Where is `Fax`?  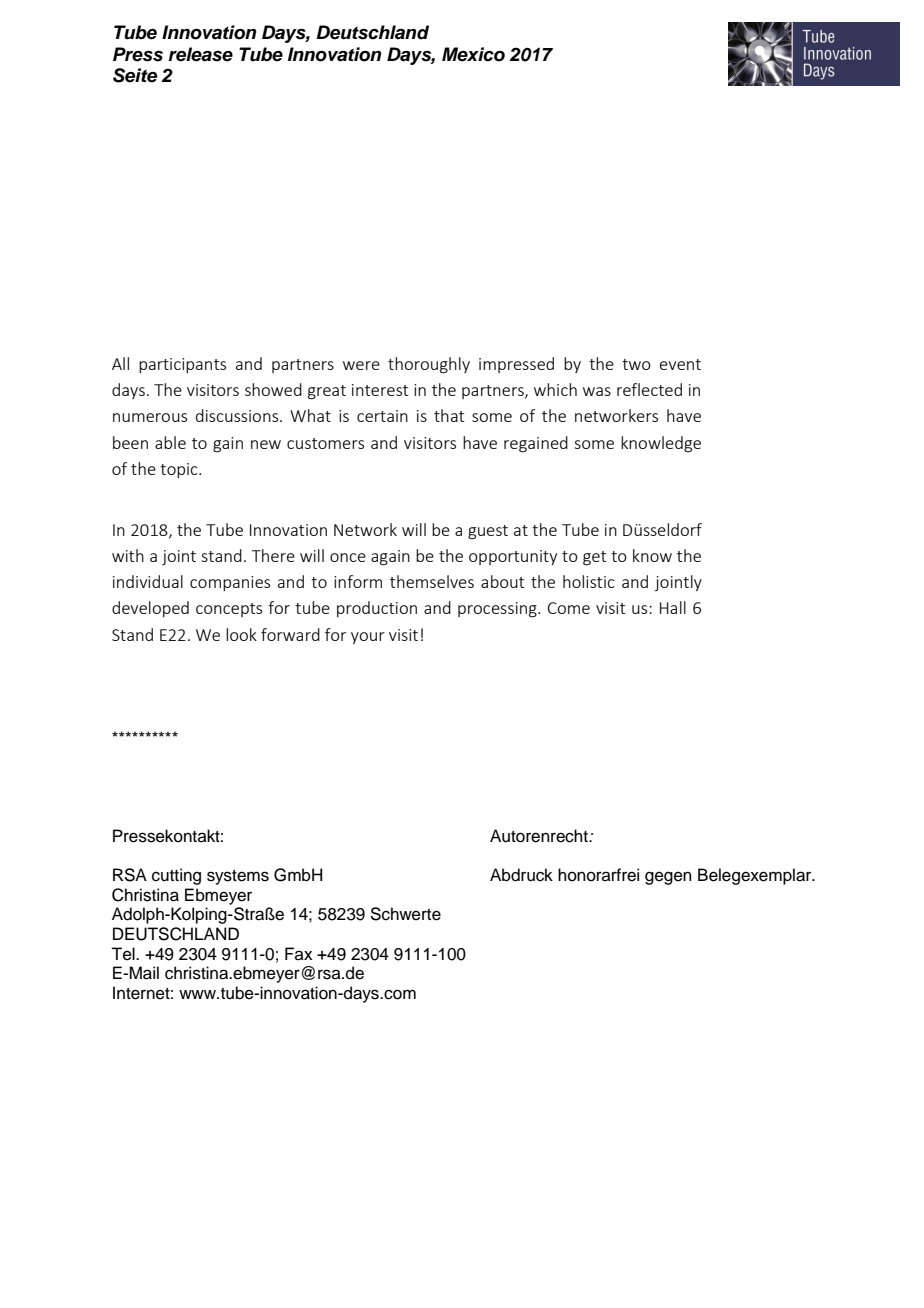
Fax is located at coordinates (299, 953).
